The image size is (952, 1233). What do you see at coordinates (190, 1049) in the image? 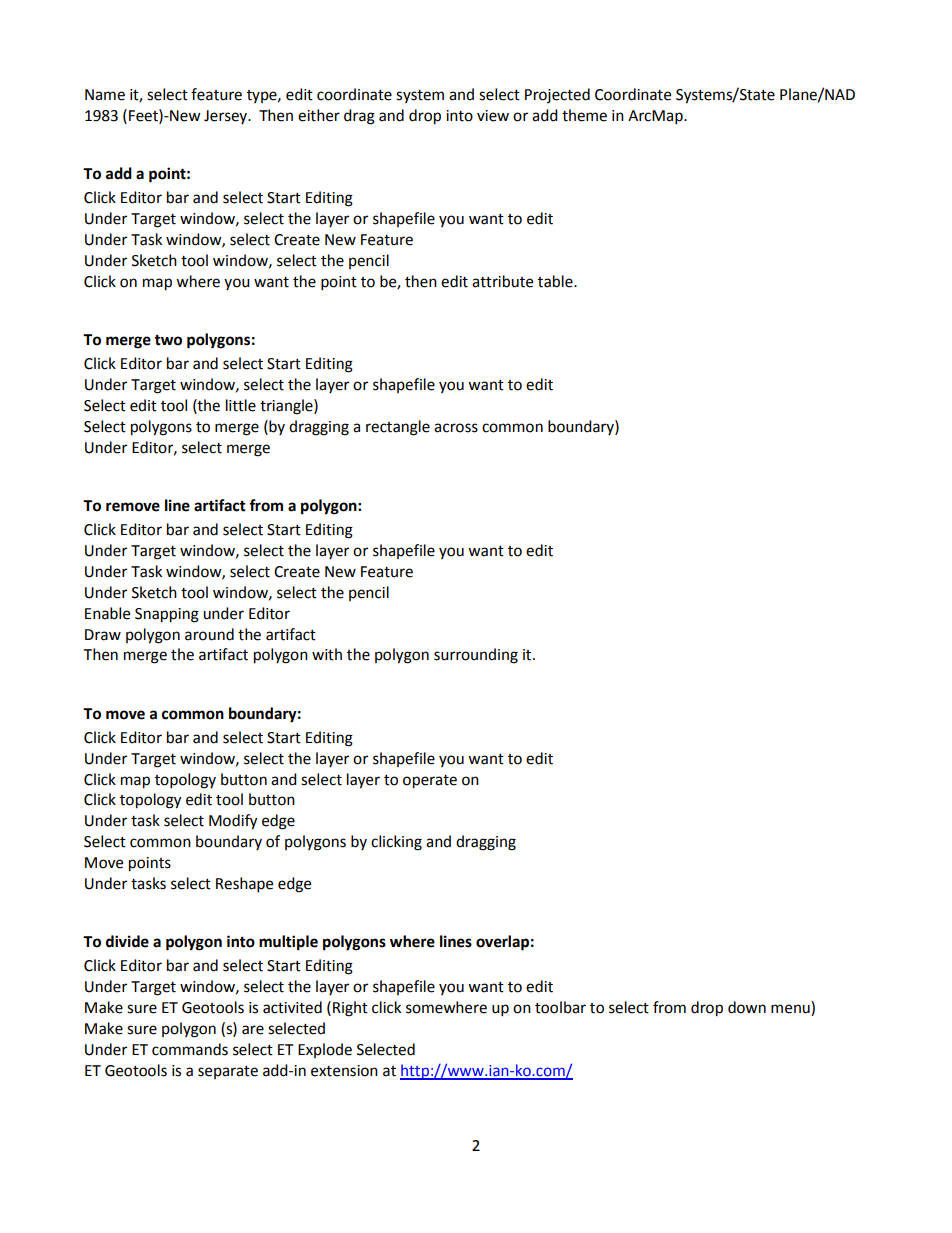
I see `commands` at bounding box center [190, 1049].
